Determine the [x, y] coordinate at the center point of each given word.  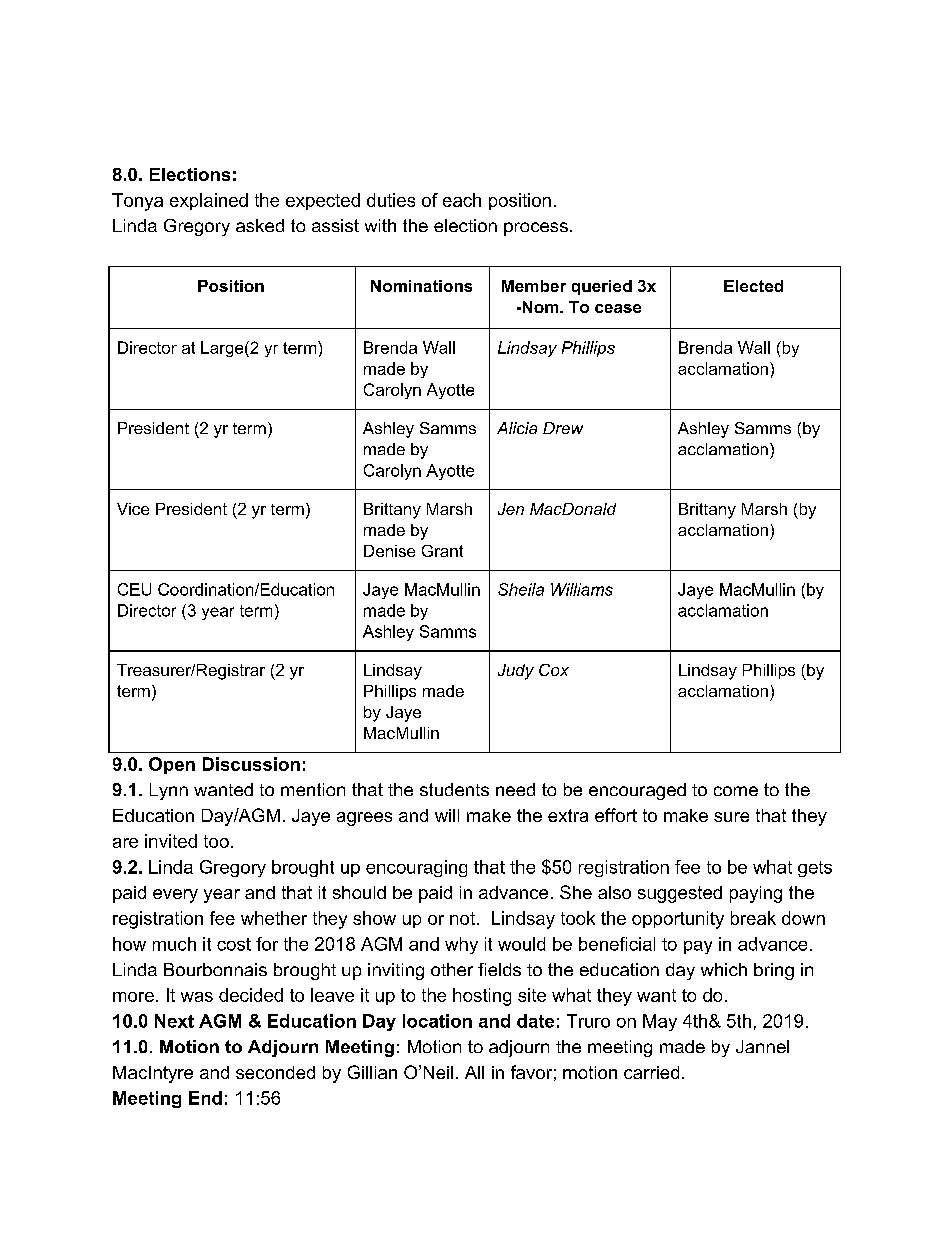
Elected [753, 286]
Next [174, 1021]
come [736, 791]
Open [172, 765]
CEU [134, 589]
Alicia [517, 428]
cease [618, 308]
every [175, 896]
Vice [133, 509]
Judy [516, 672]
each [462, 200]
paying [756, 894]
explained [209, 201]
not [462, 918]
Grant [442, 551]
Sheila [521, 589]
